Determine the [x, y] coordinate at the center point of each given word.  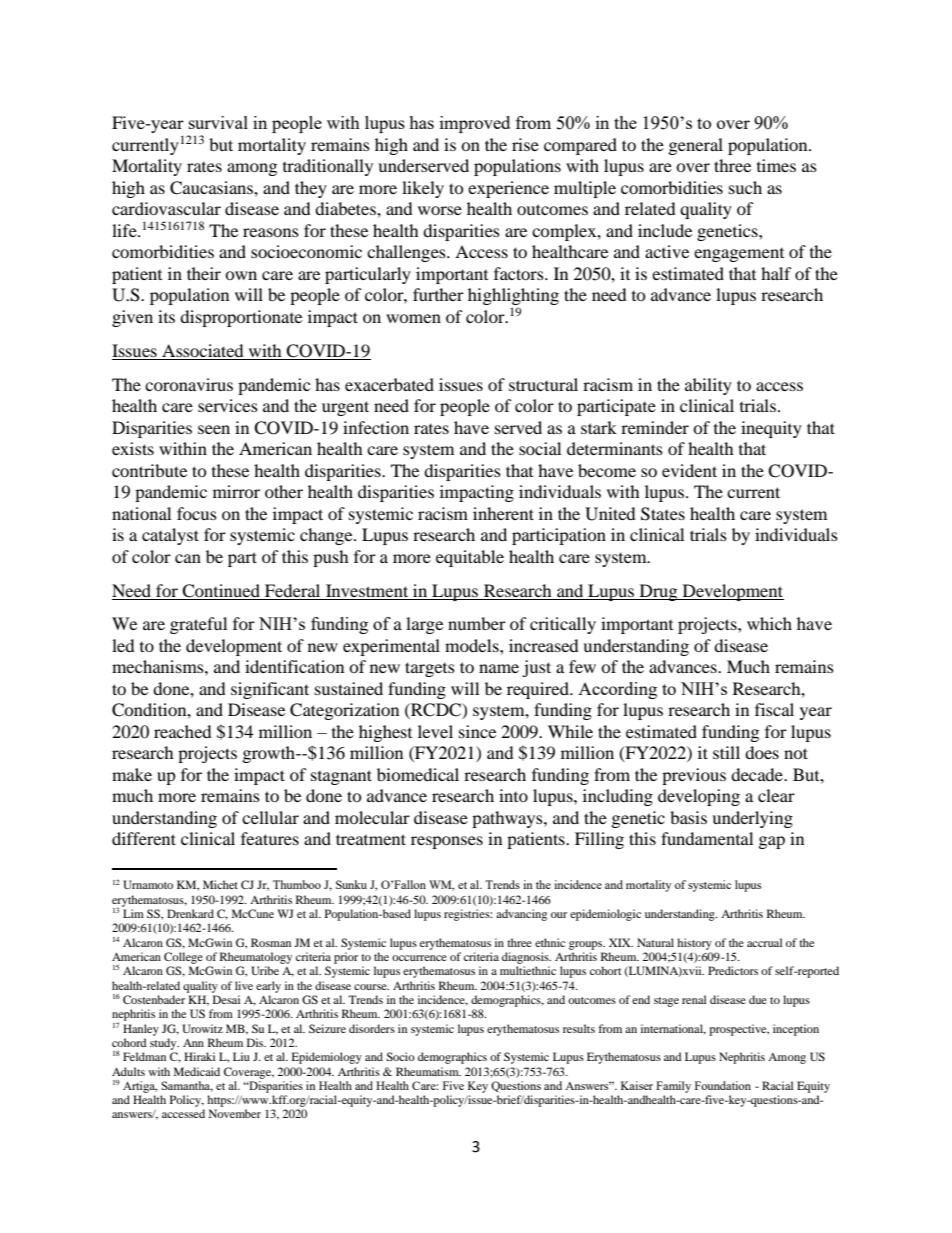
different [144, 838]
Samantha [187, 1086]
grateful [198, 625]
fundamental [707, 838]
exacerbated [389, 384]
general [696, 146]
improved [475, 124]
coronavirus [189, 384]
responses [447, 842]
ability [708, 386]
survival [218, 122]
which [769, 623]
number [477, 623]
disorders [372, 1028]
